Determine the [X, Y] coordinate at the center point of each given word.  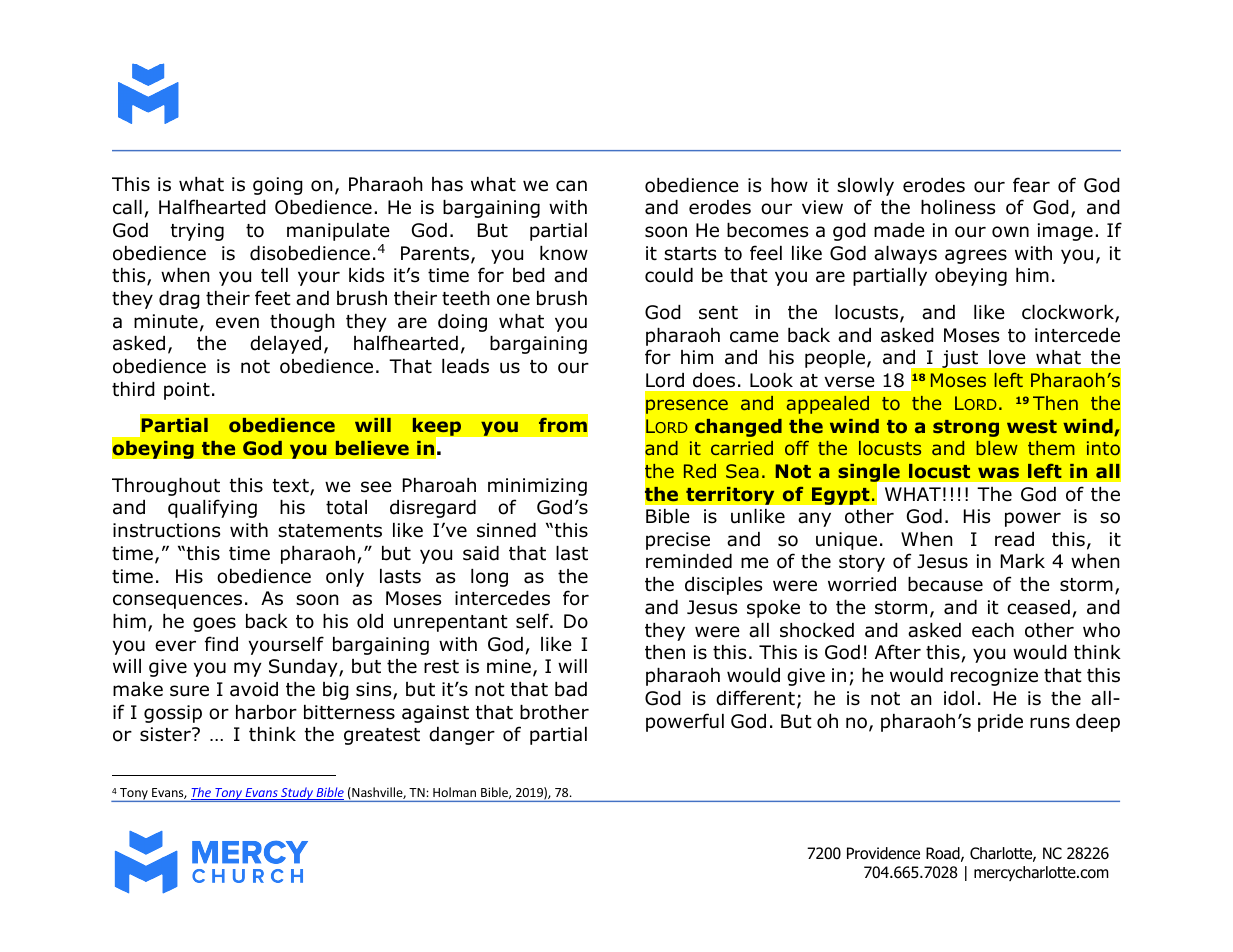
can [571, 186]
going [278, 186]
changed [738, 428]
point [187, 391]
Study [297, 794]
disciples [723, 586]
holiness [958, 207]
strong [966, 428]
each [993, 630]
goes [214, 624]
